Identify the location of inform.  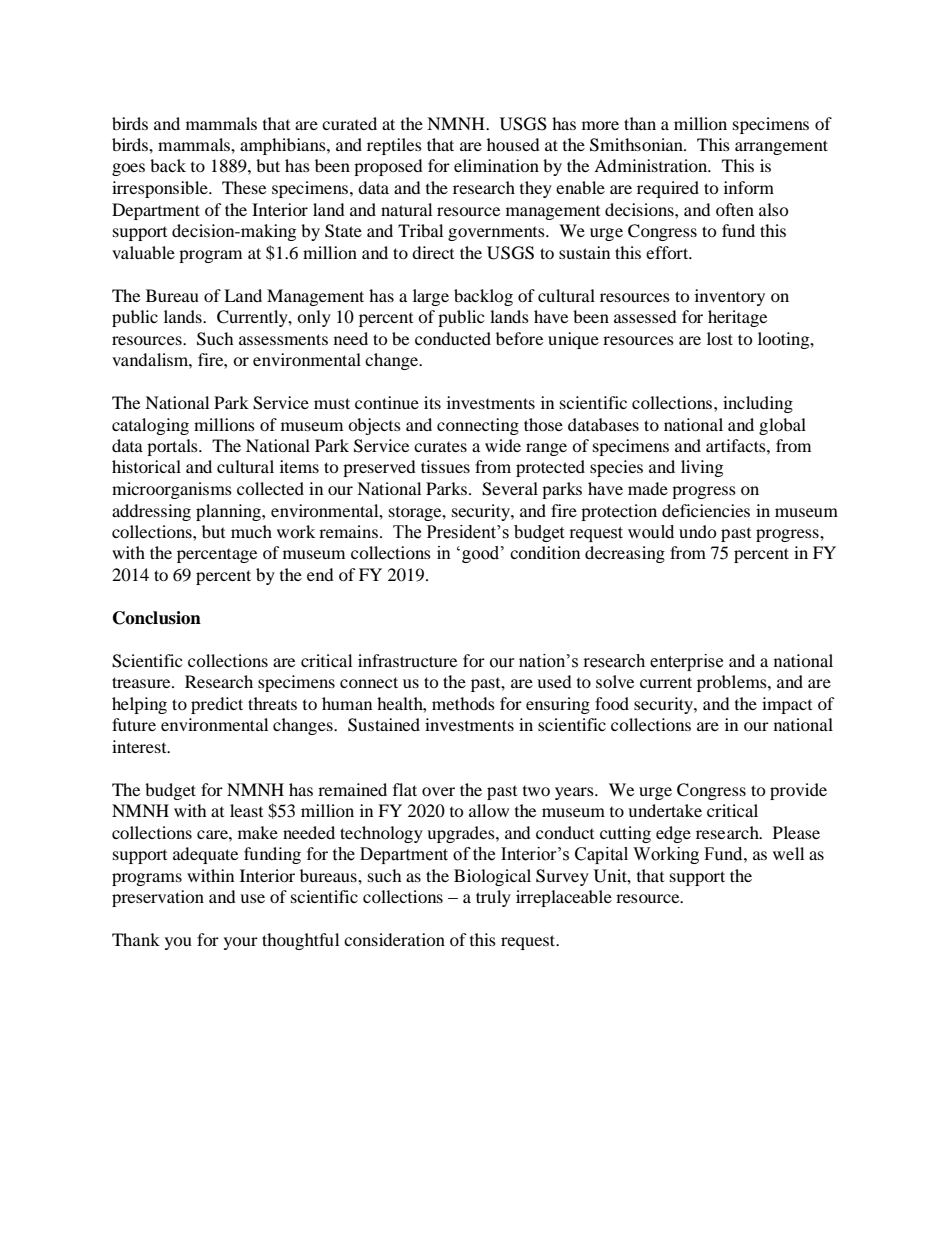
(749, 187).
